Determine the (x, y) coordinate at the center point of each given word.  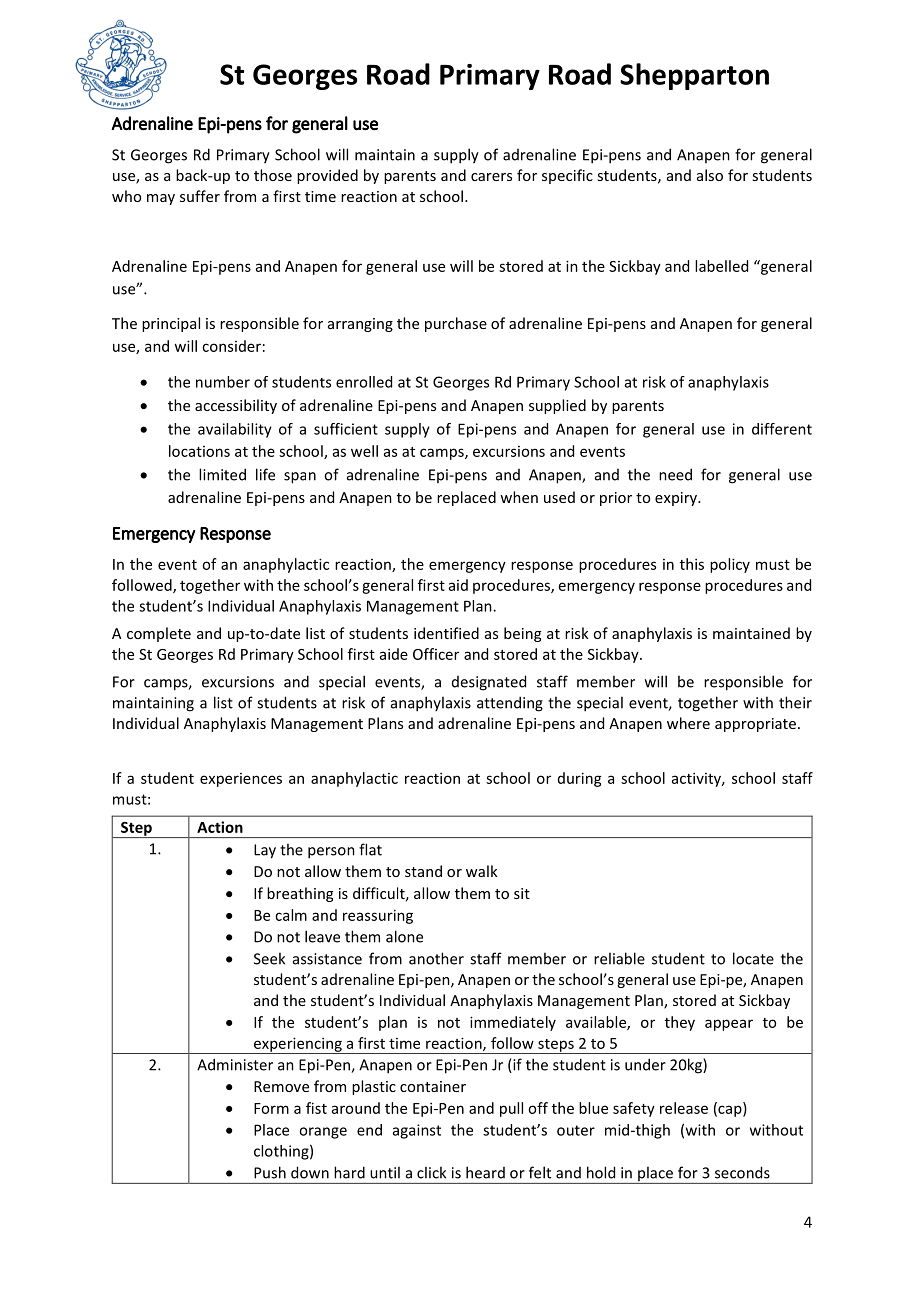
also (710, 175)
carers (491, 177)
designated (489, 683)
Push (270, 1172)
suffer (200, 196)
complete (159, 634)
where (688, 723)
